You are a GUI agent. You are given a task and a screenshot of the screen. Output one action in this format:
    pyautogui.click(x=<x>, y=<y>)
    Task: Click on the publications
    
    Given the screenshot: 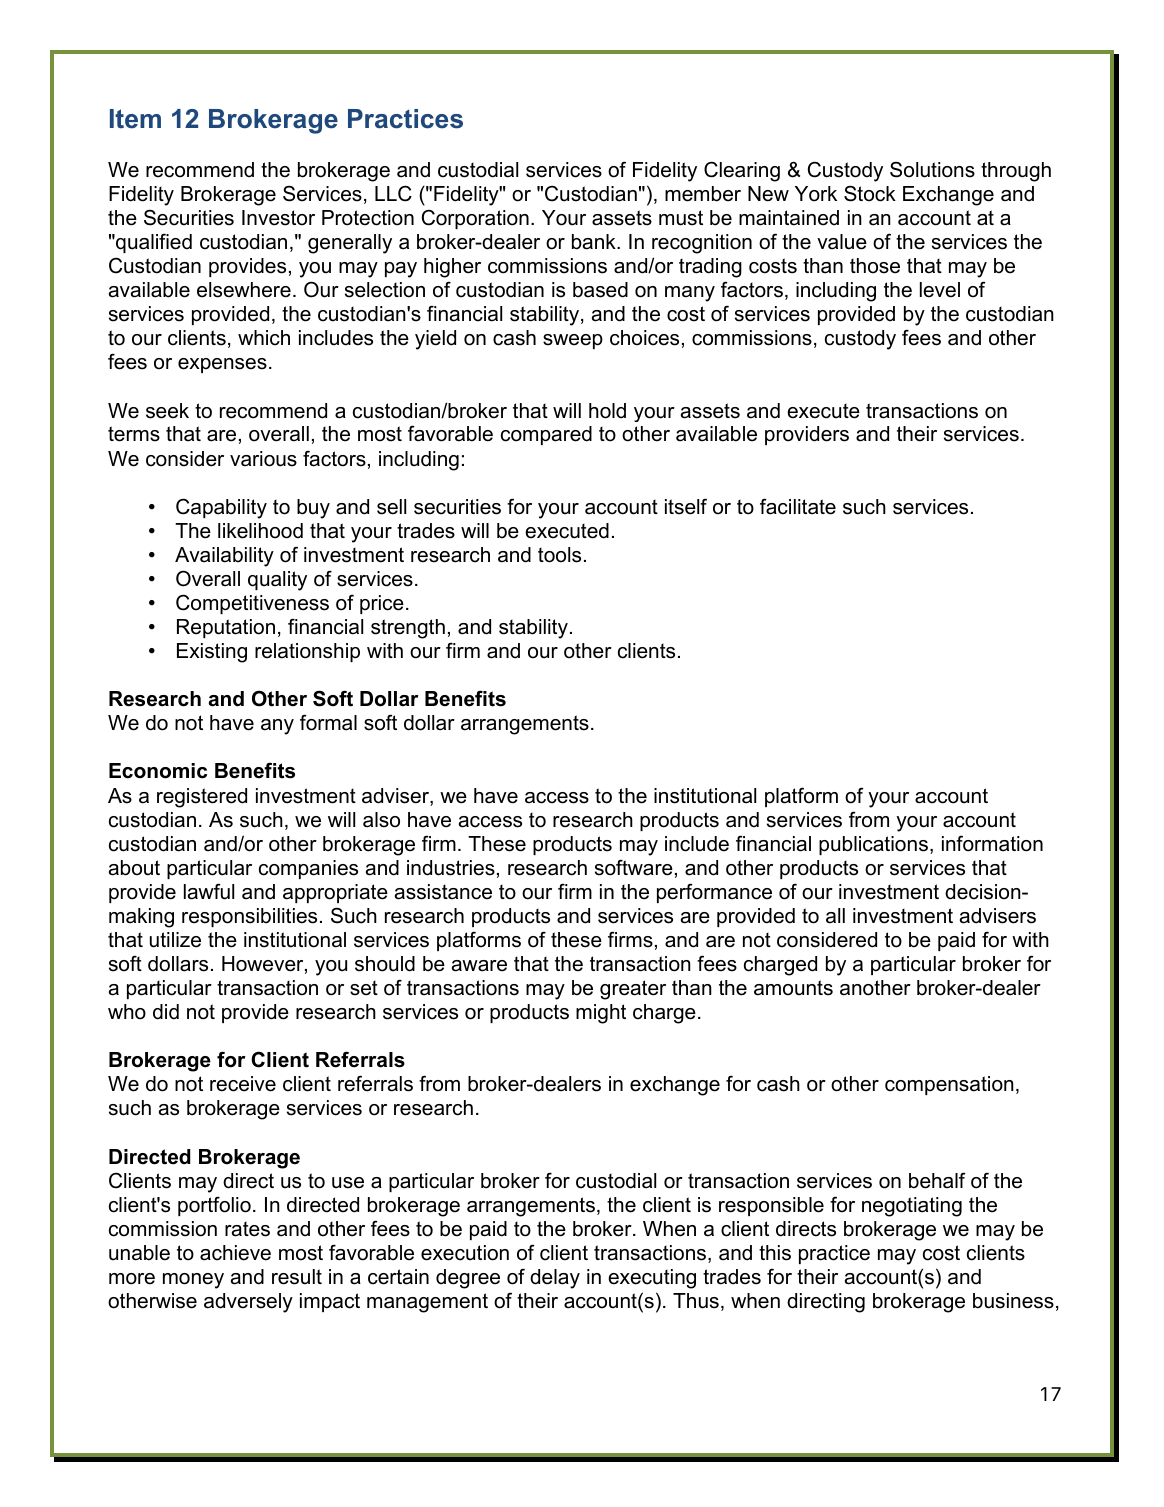 What is the action you would take?
    pyautogui.click(x=873, y=845)
